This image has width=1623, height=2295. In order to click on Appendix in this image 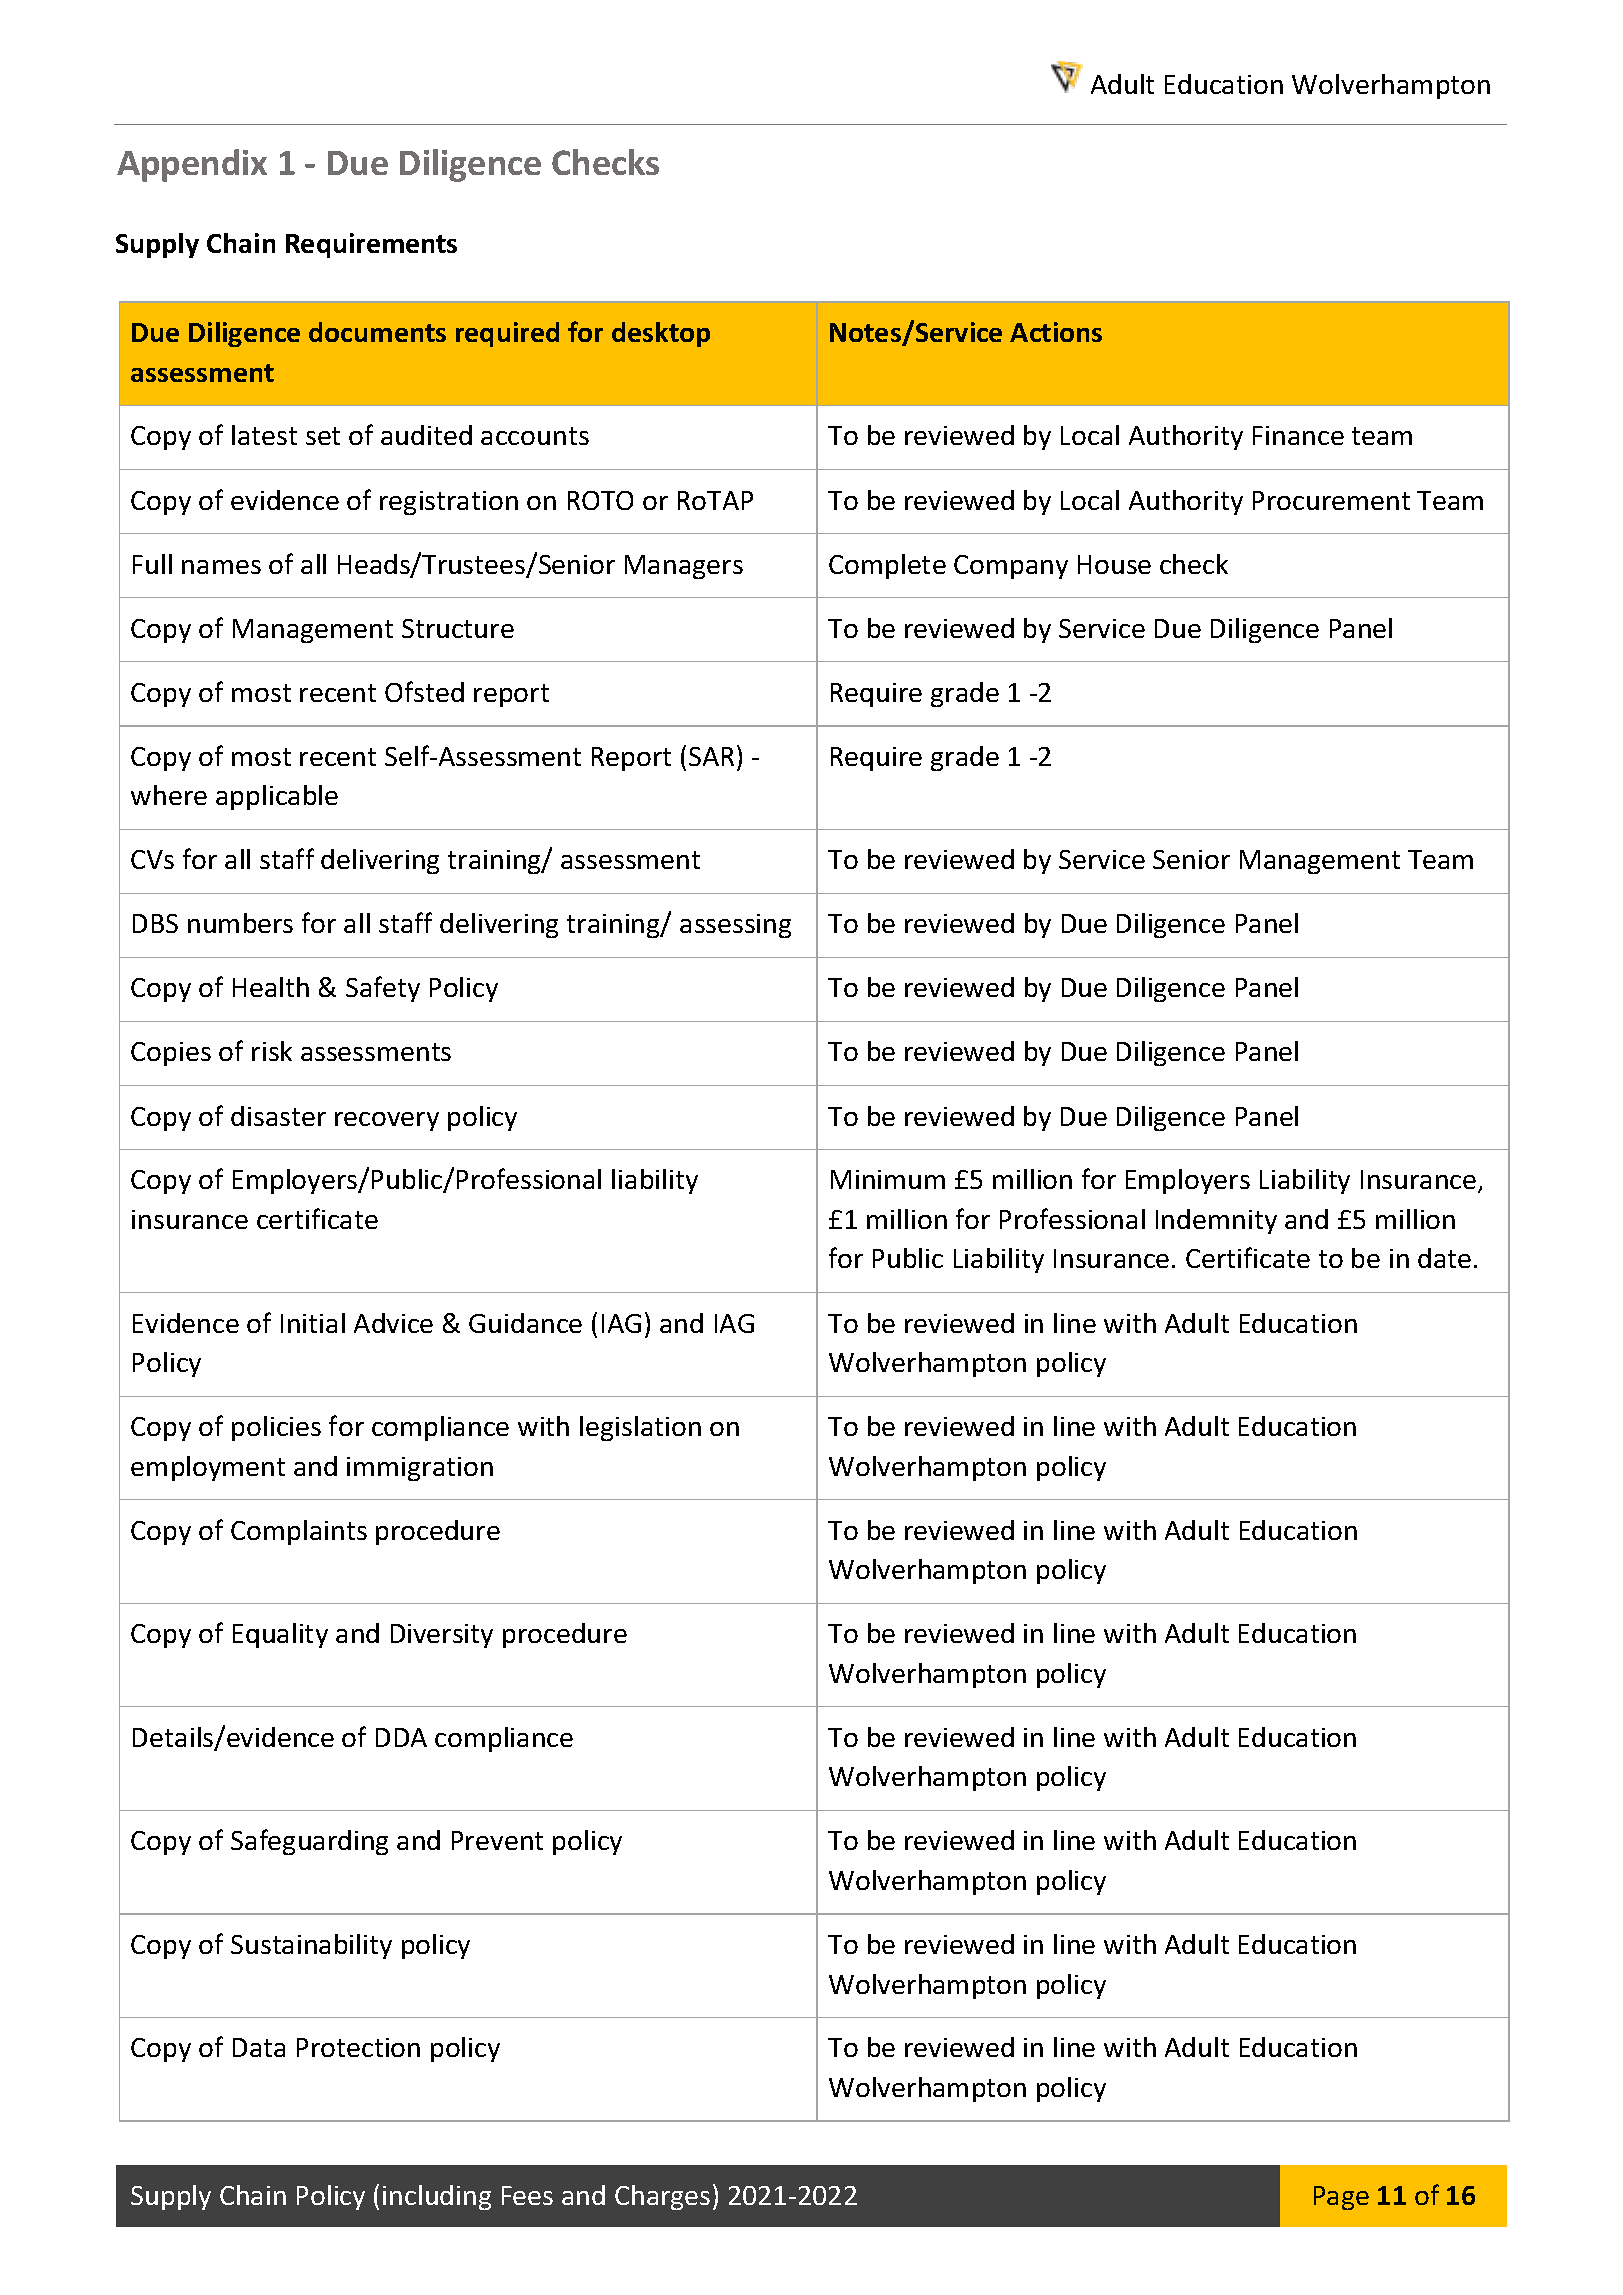, I will do `click(192, 165)`.
